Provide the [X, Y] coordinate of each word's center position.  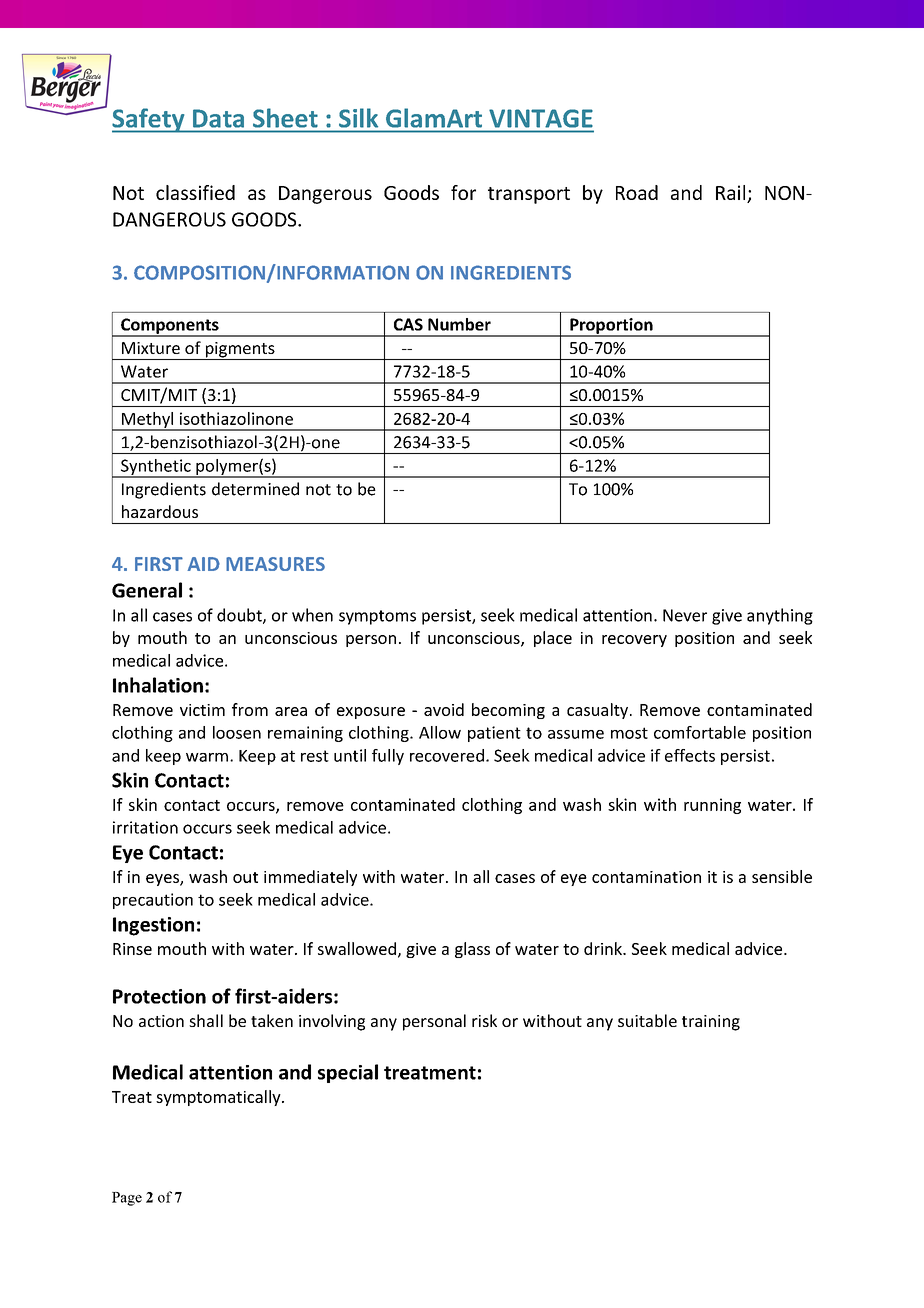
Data [218, 118]
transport [529, 195]
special [348, 1073]
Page [127, 1199]
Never [685, 615]
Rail [730, 192]
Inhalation [158, 685]
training [711, 1023]
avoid [444, 709]
